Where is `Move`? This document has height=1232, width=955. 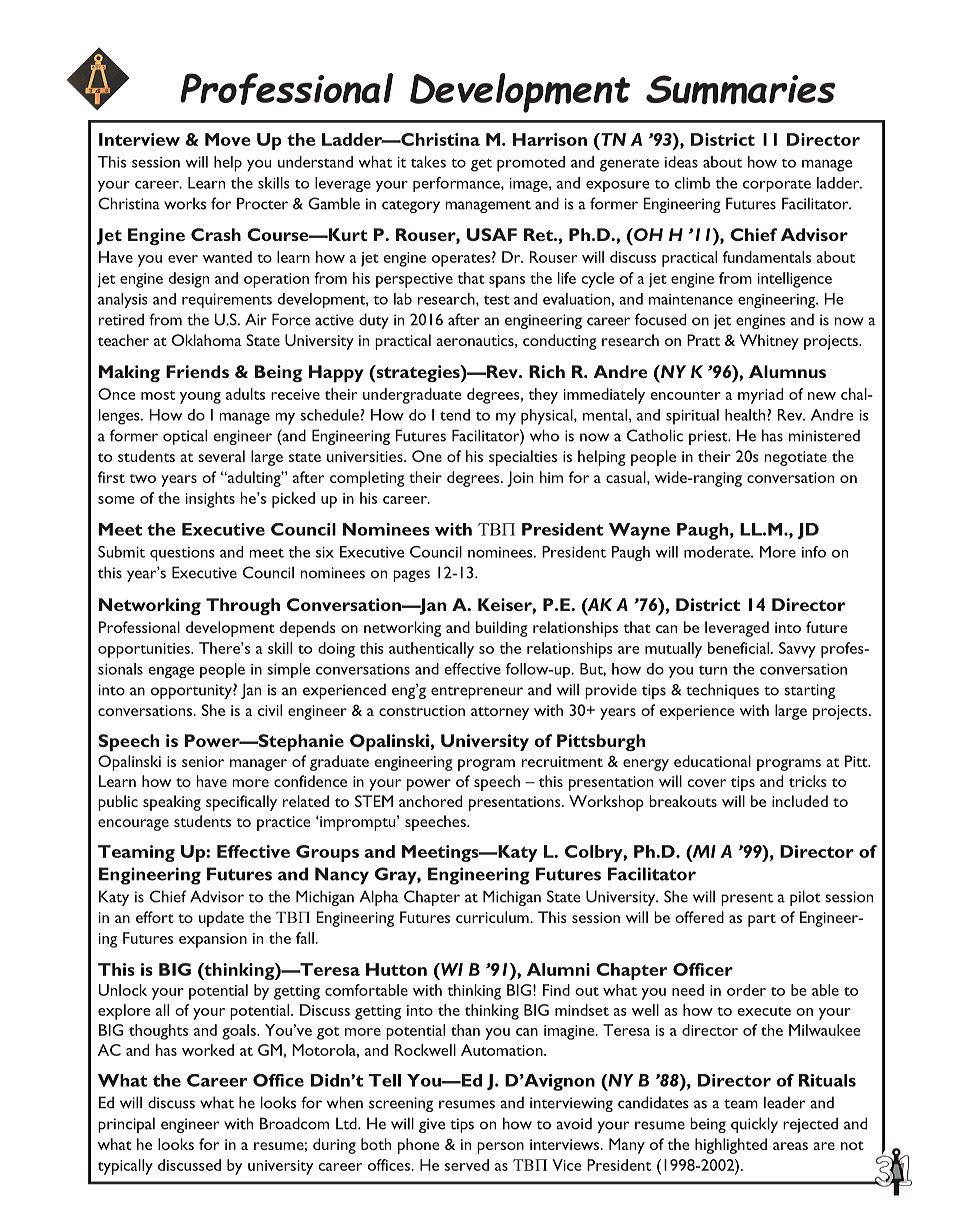
Move is located at coordinates (228, 139).
